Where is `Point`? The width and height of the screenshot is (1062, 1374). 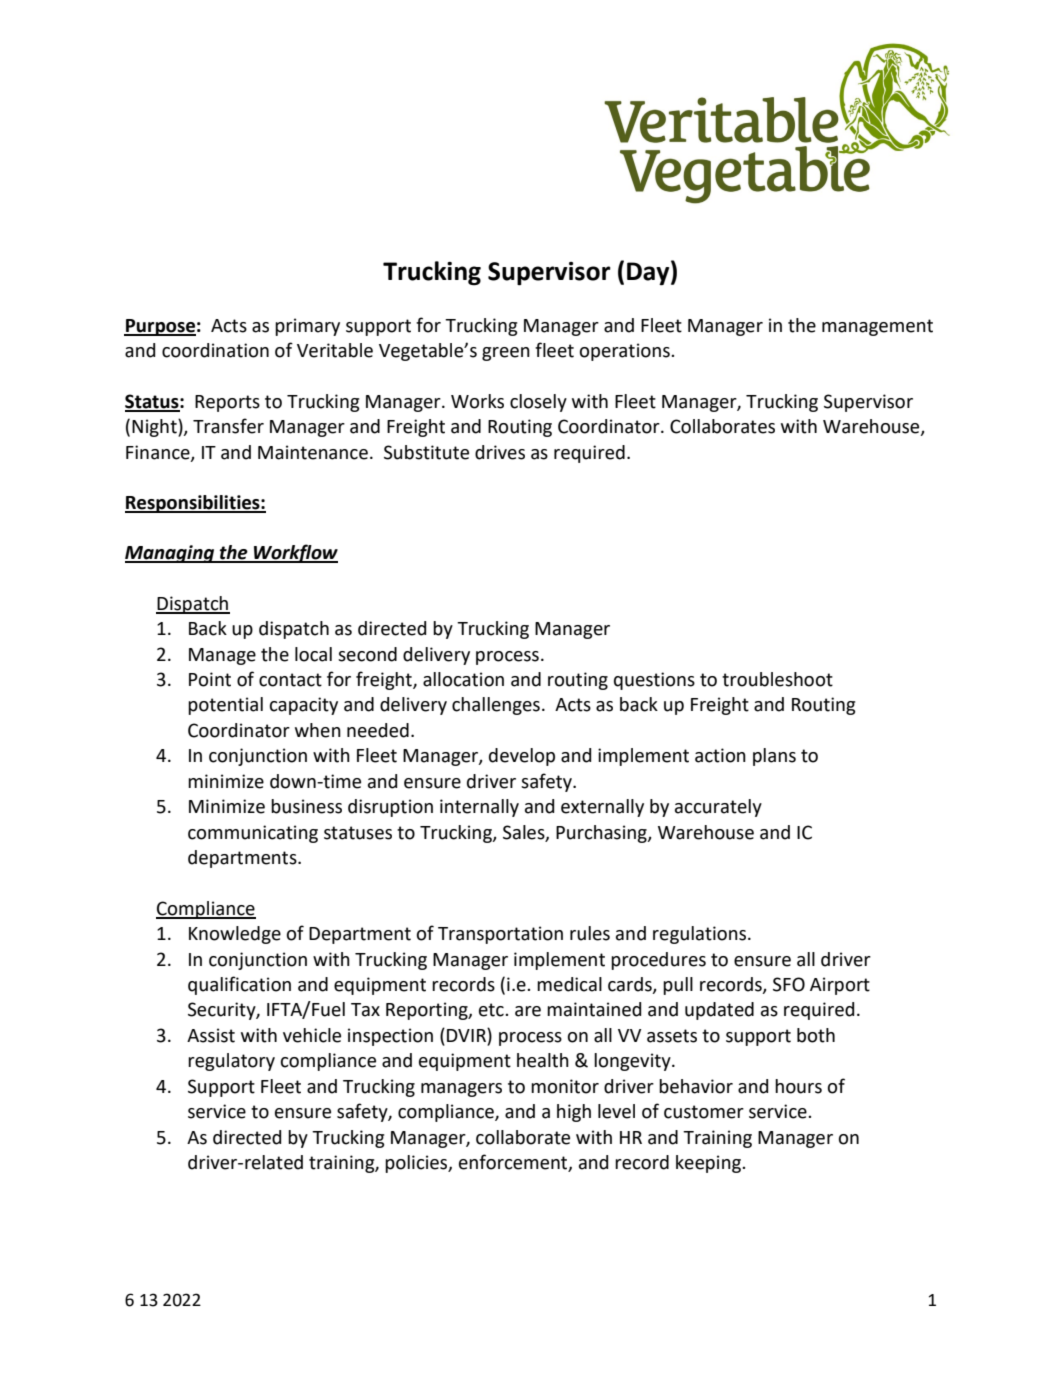
Point is located at coordinates (210, 679).
